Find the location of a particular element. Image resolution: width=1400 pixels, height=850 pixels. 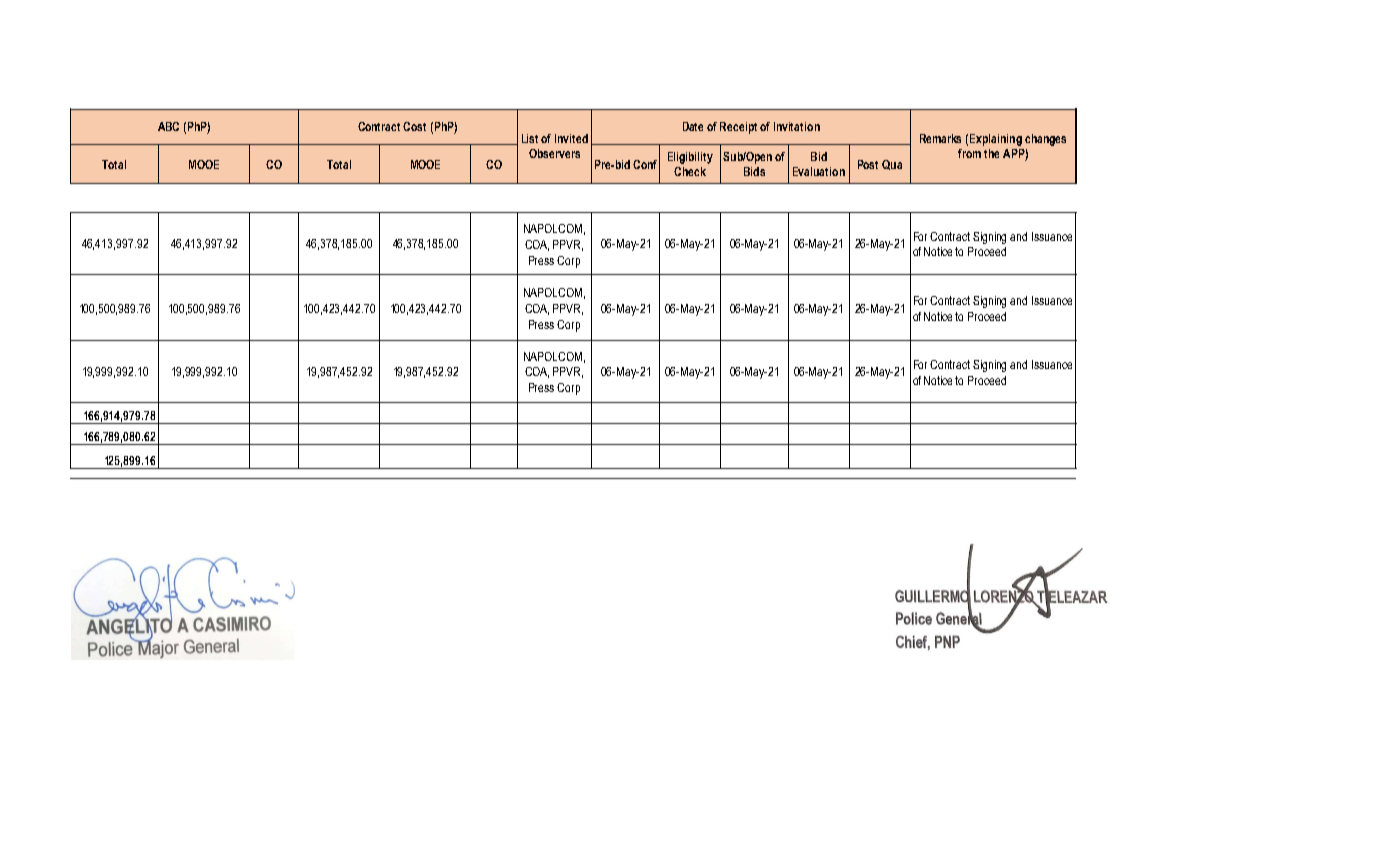

Invitation is located at coordinates (797, 126).
